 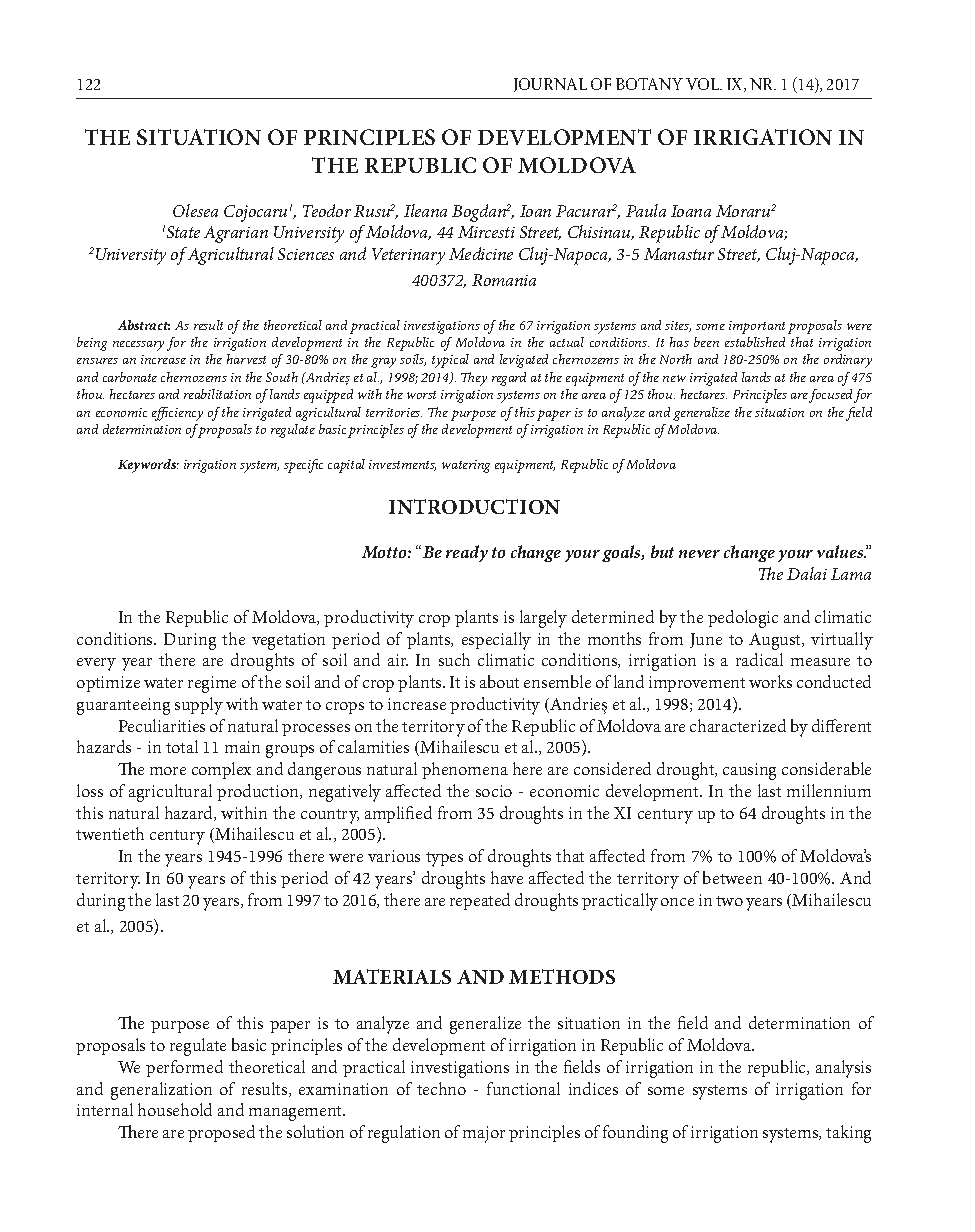 What do you see at coordinates (550, 85) in the screenshot?
I see `JOURNAL` at bounding box center [550, 85].
